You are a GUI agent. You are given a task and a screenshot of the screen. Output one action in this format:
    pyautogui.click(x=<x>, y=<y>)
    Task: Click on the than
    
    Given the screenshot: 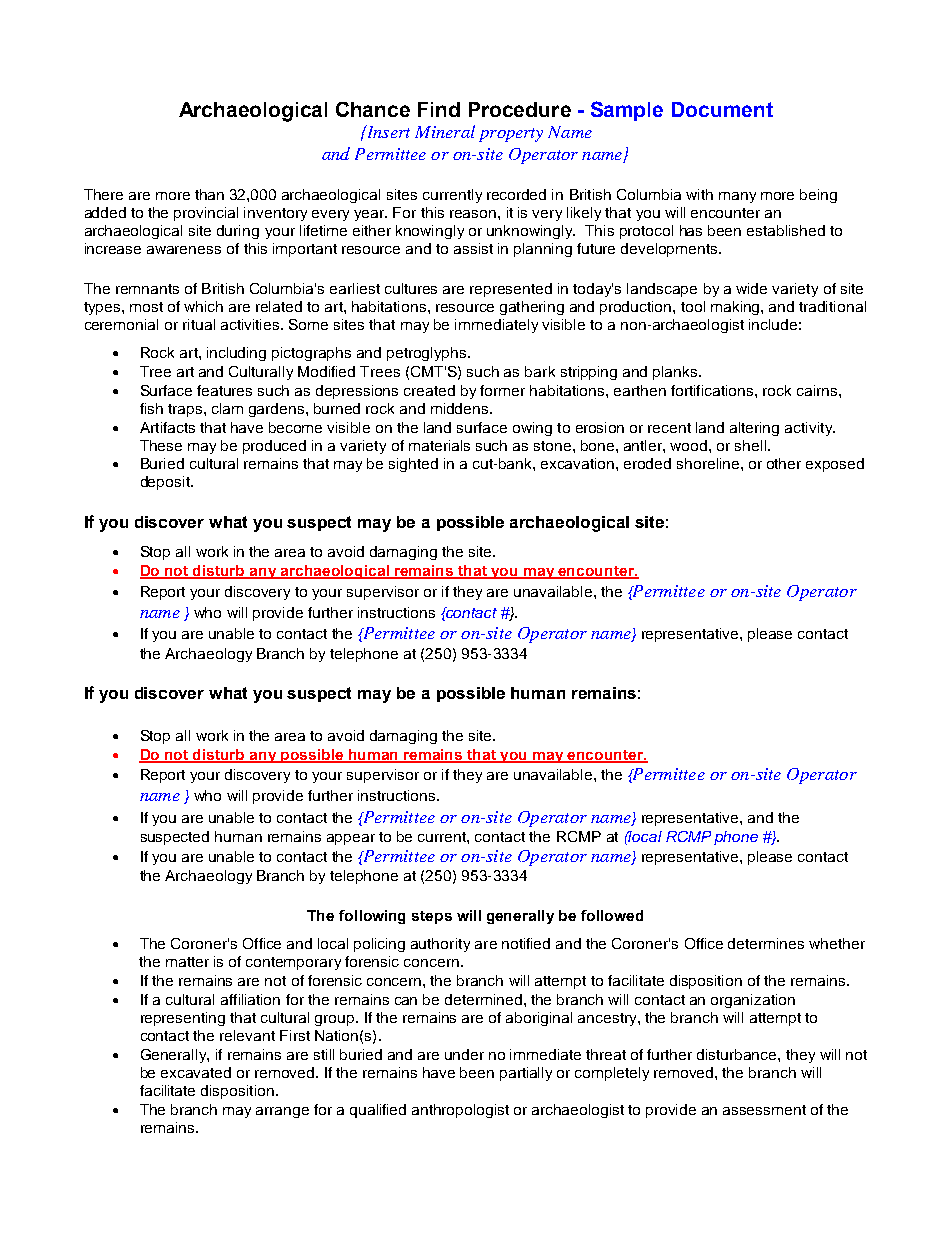 What is the action you would take?
    pyautogui.click(x=209, y=194)
